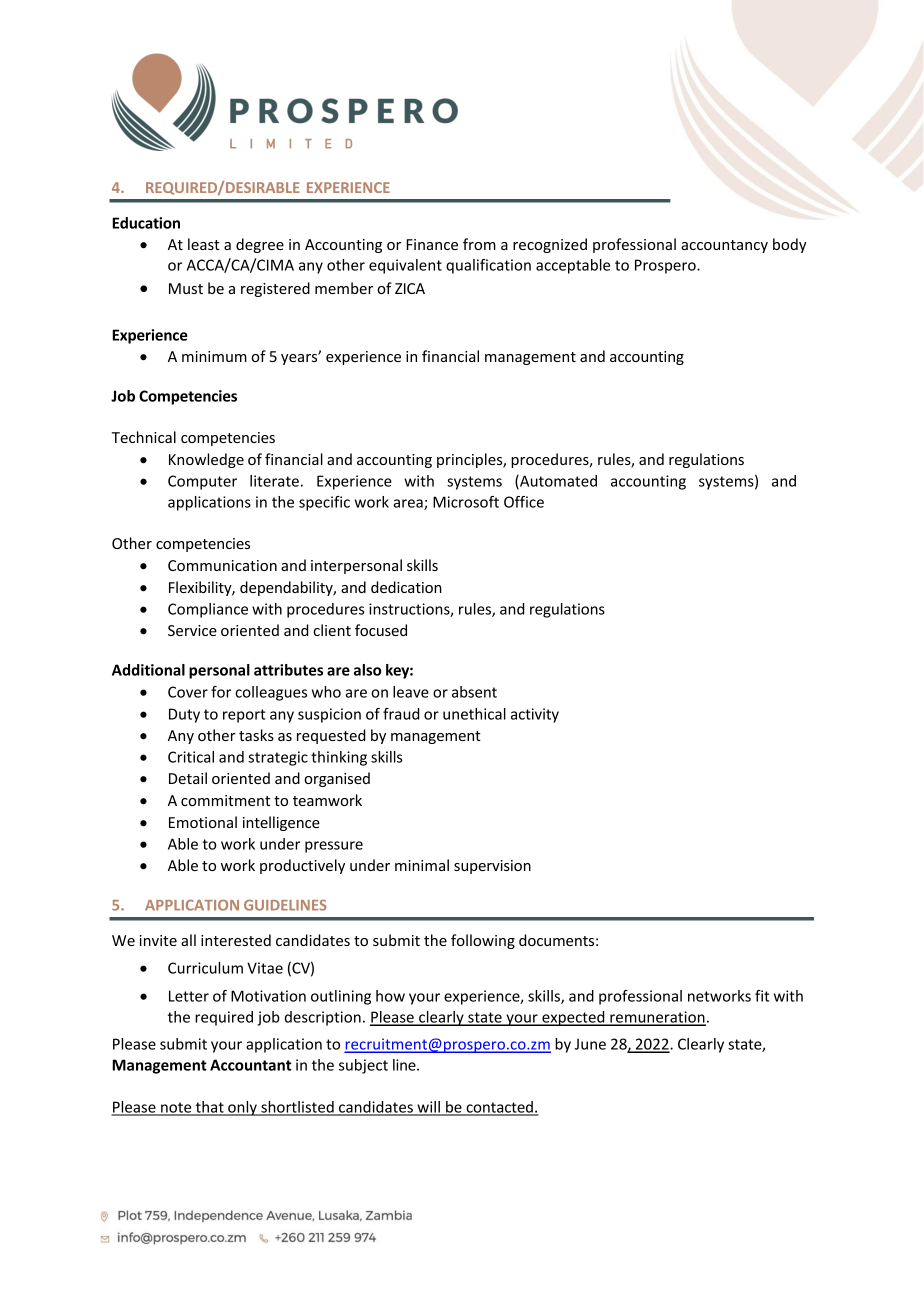 The height and width of the screenshot is (1305, 924). Describe the element at coordinates (724, 246) in the screenshot. I see `accountancy` at that location.
